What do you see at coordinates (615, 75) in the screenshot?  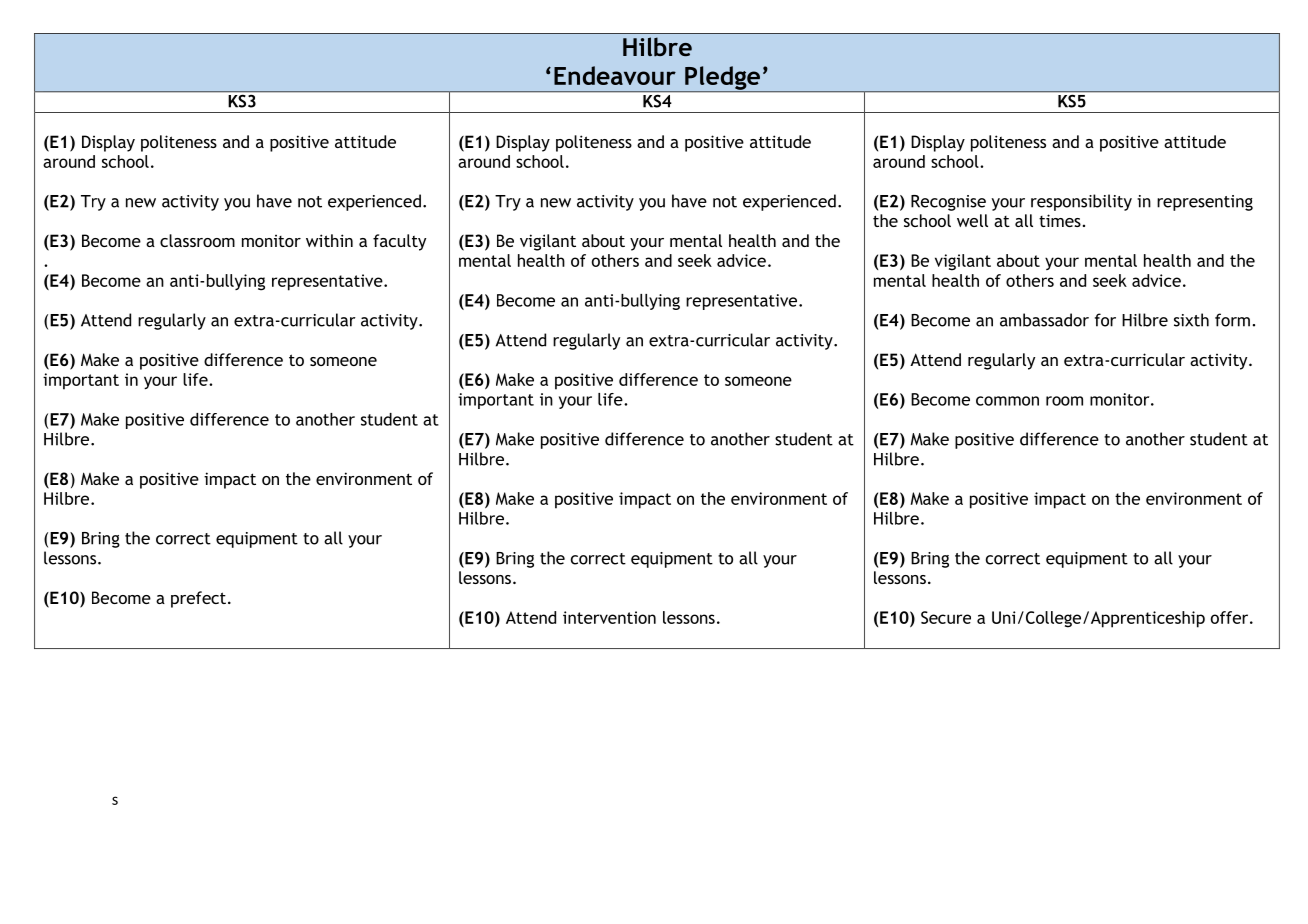 I see `Endeavour` at bounding box center [615, 75].
